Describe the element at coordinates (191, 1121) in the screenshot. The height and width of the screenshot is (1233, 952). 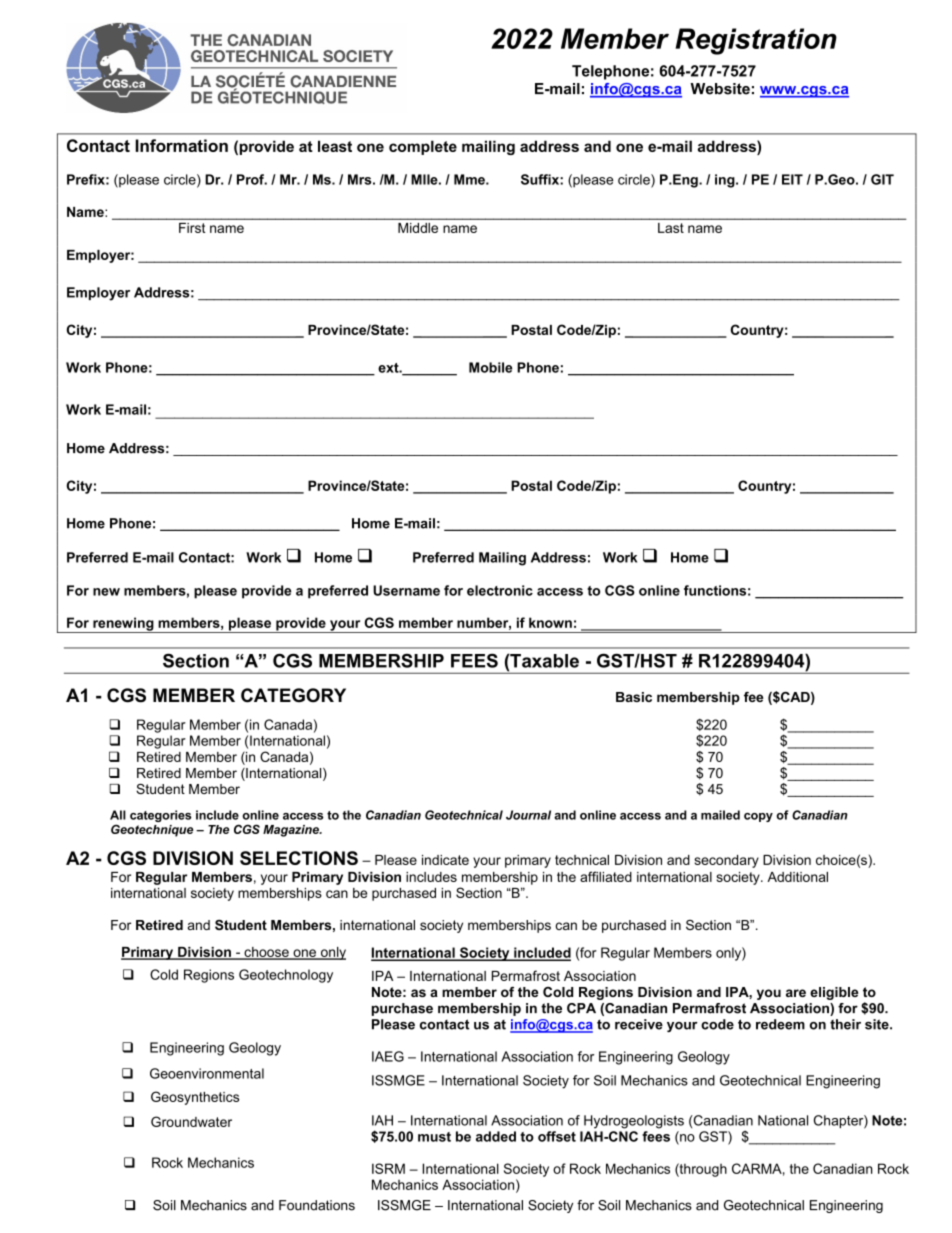
I see `Groundwater` at that location.
